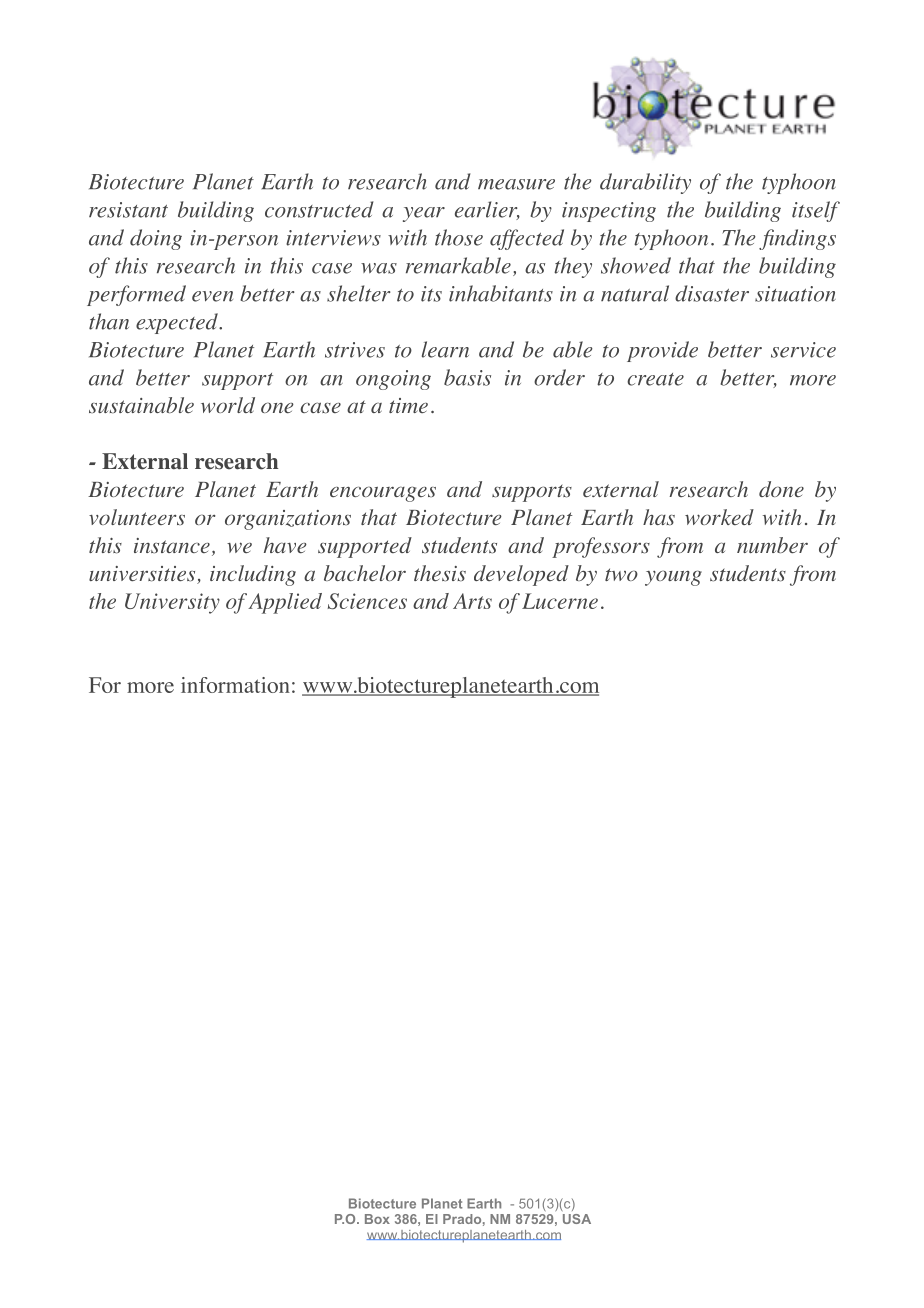  What do you see at coordinates (797, 239) in the screenshot?
I see `findings` at bounding box center [797, 239].
